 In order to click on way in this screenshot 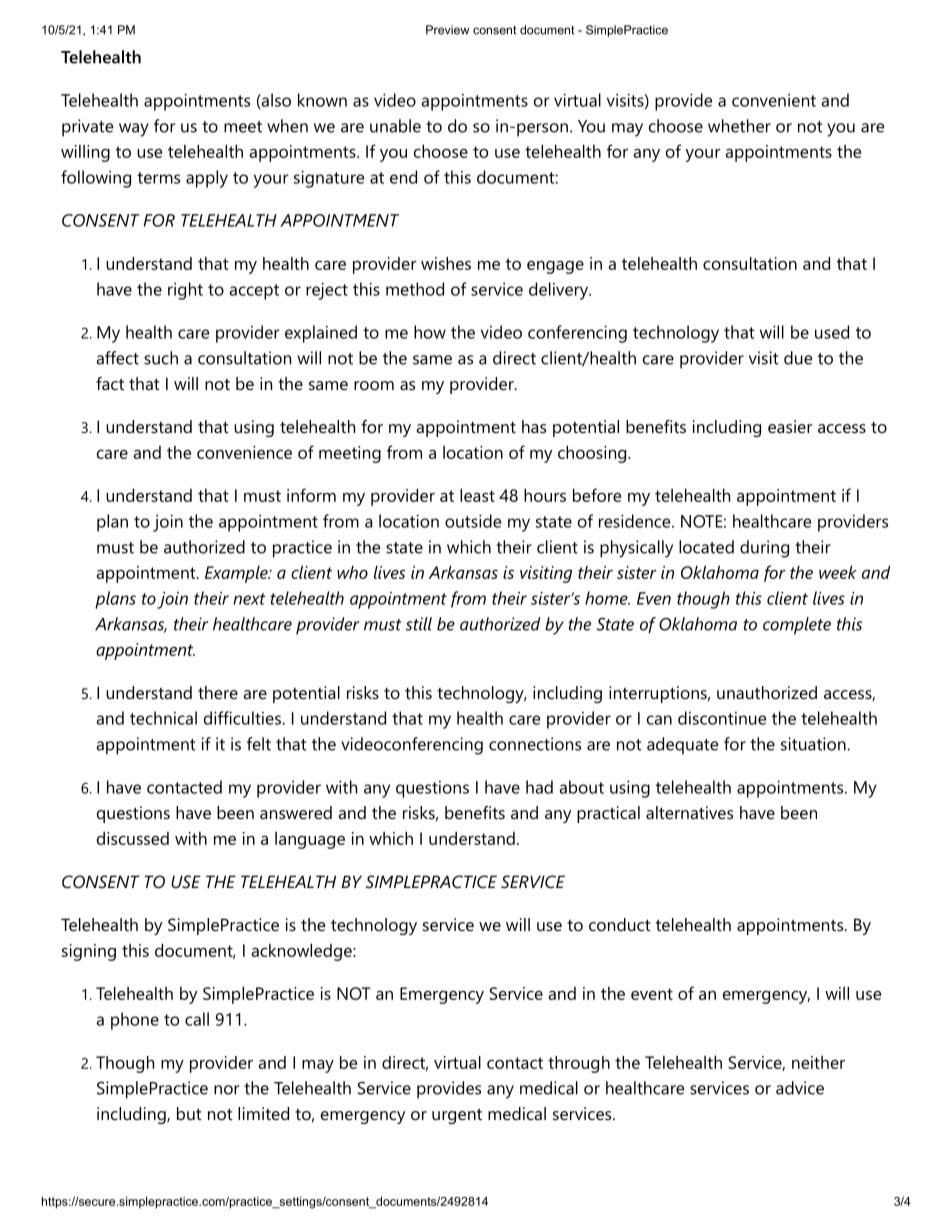, I will do `click(134, 130)`.
